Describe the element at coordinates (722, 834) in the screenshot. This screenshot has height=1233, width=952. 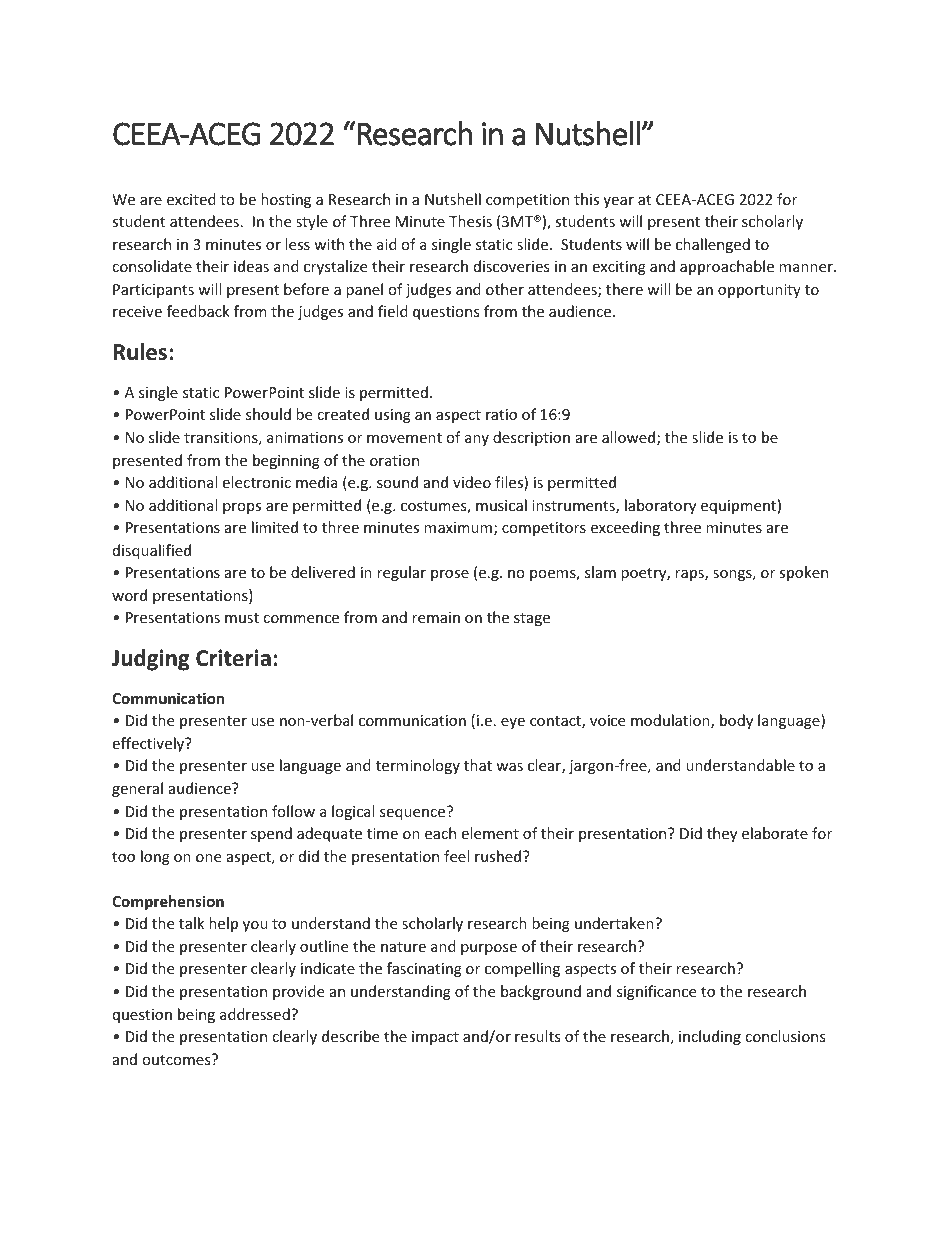
I see `they` at that location.
